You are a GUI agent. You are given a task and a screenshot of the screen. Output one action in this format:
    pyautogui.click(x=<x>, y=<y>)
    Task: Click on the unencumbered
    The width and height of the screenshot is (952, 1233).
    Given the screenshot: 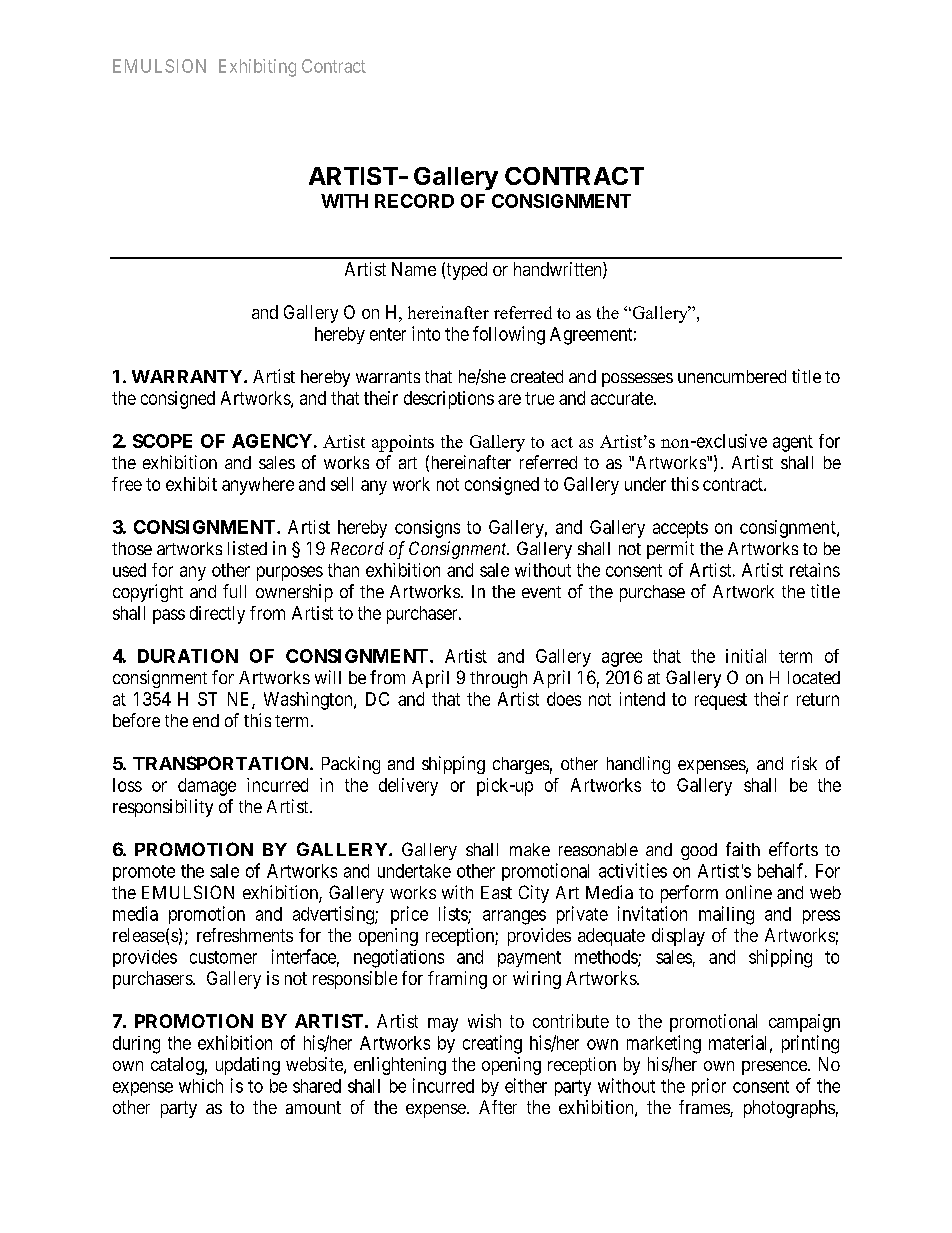 What is the action you would take?
    pyautogui.click(x=732, y=376)
